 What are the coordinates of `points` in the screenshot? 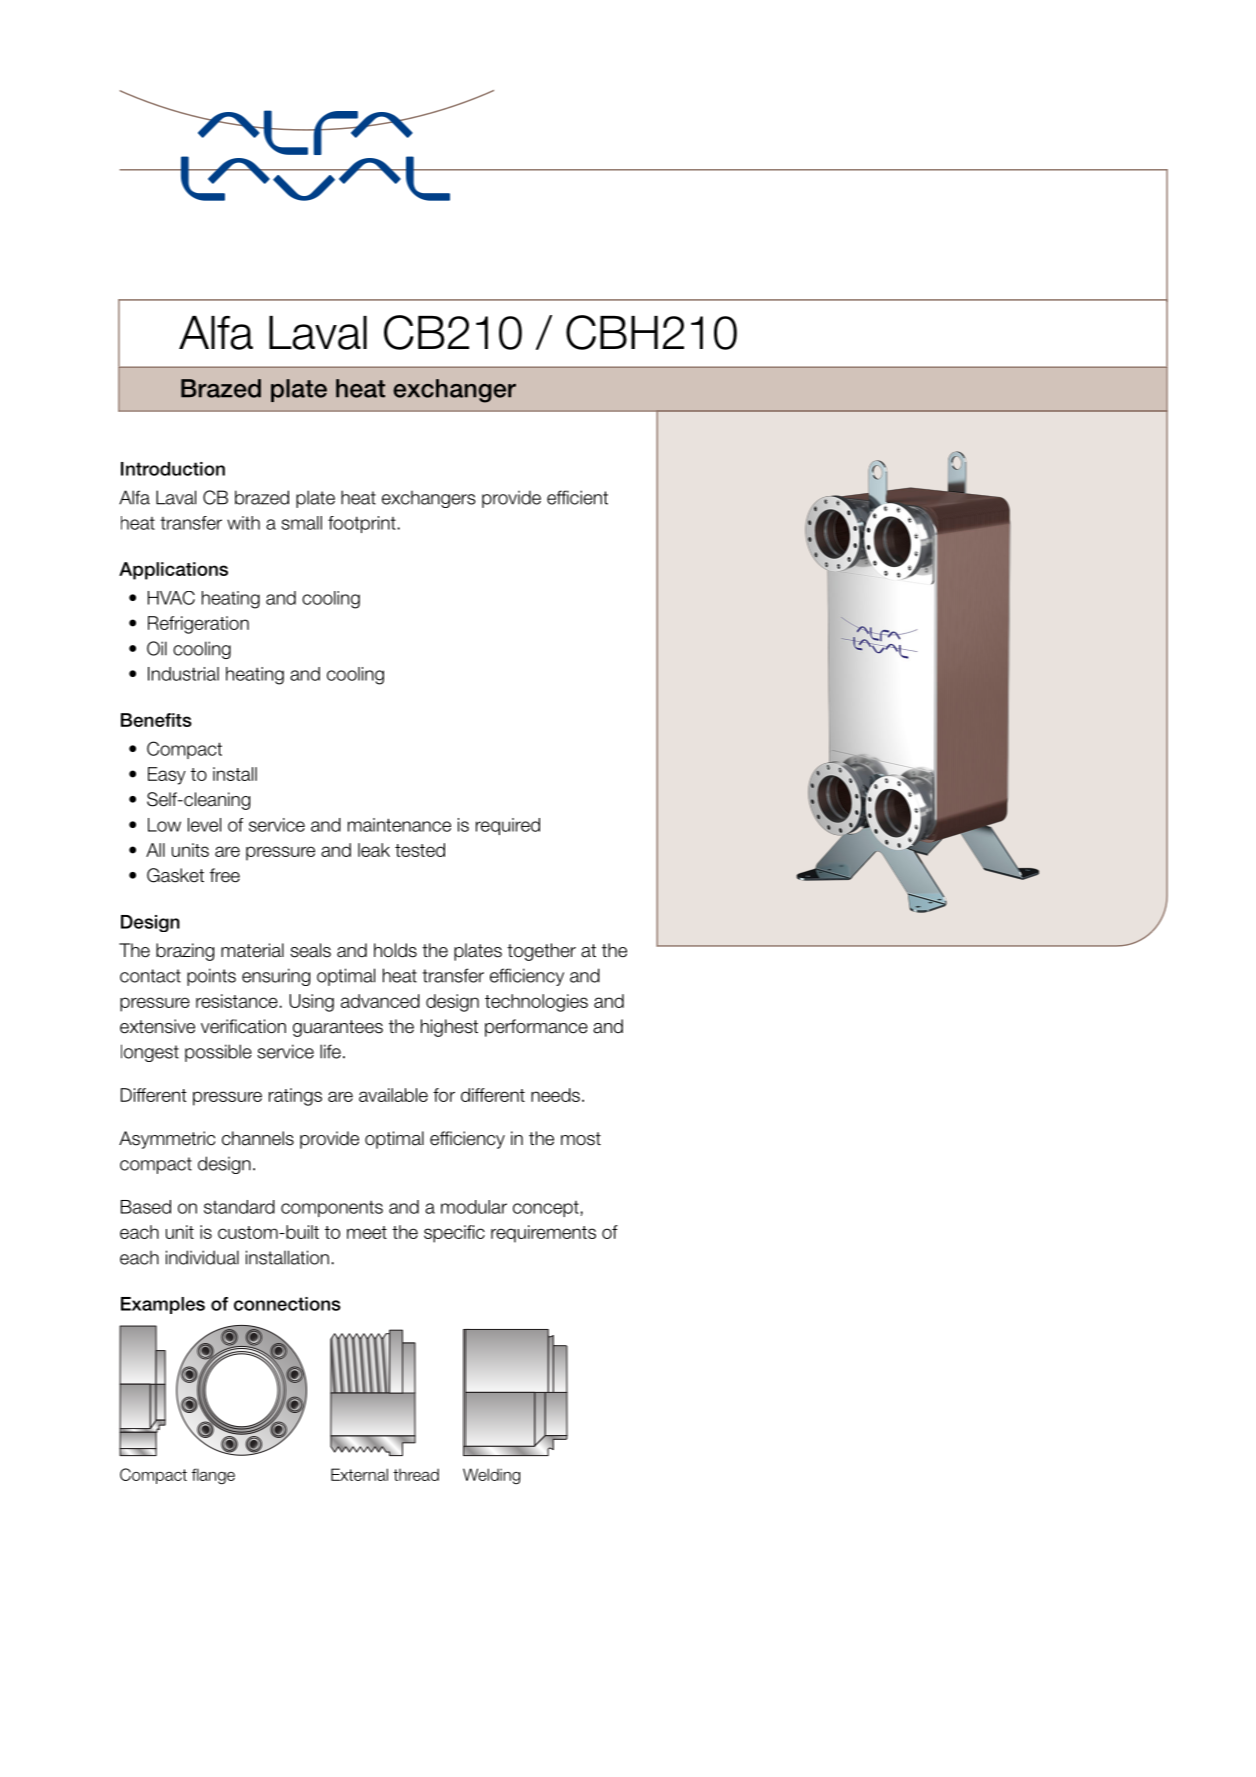 It's located at (211, 977).
